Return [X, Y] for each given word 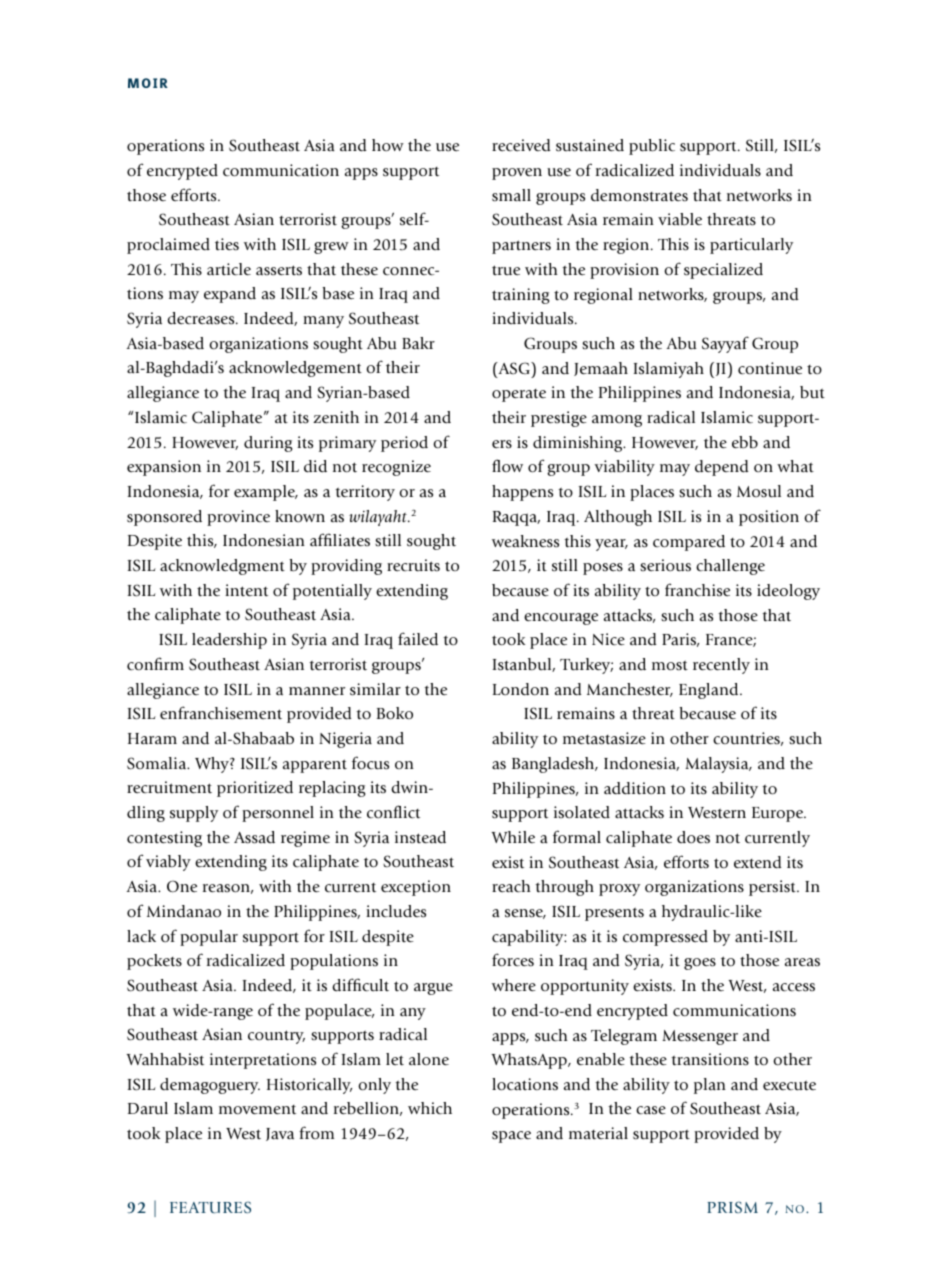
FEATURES [210, 1207]
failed [418, 639]
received [521, 145]
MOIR [148, 83]
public [652, 147]
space [511, 1137]
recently [721, 666]
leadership [229, 641]
